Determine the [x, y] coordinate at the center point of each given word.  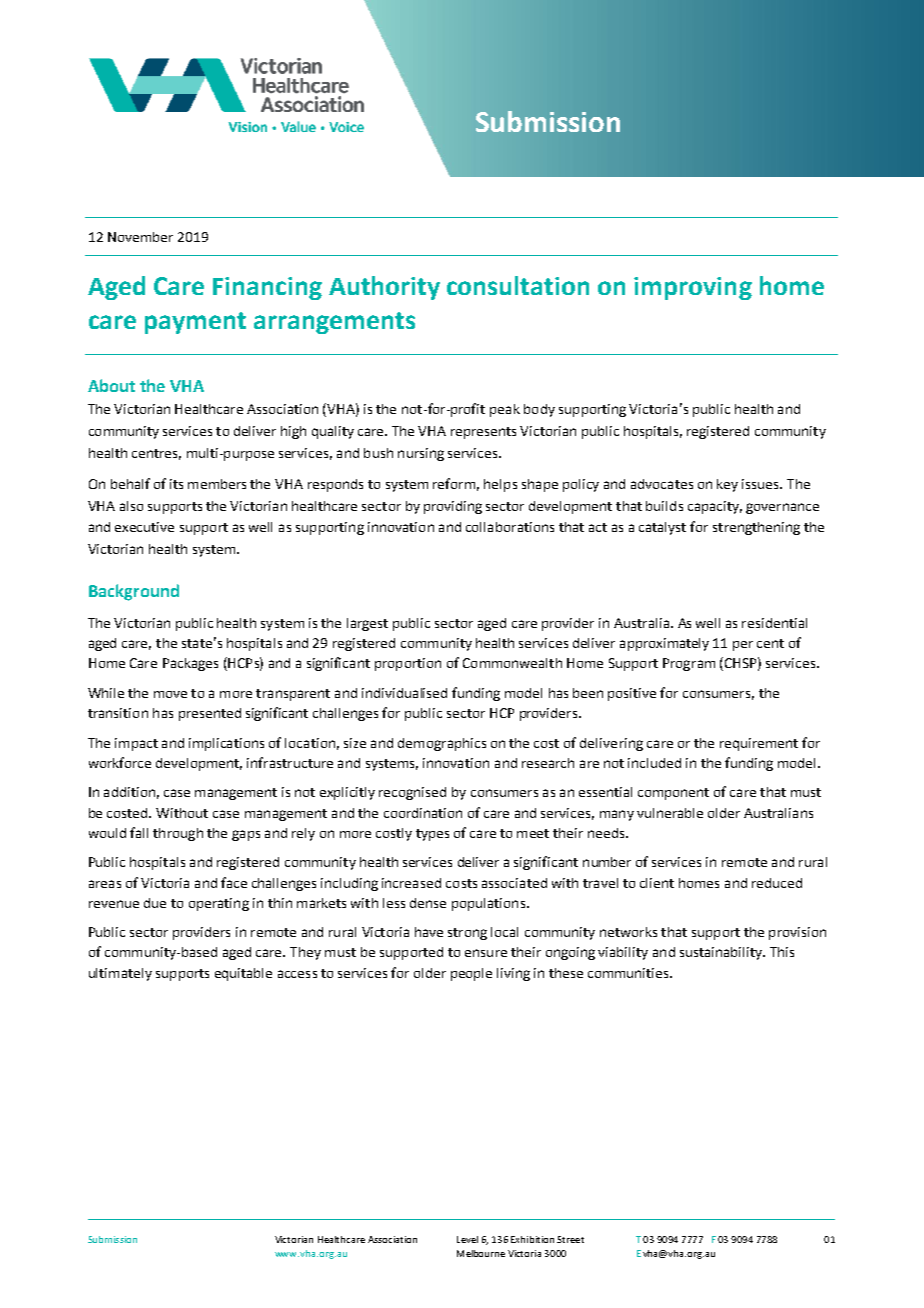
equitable [243, 974]
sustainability [722, 953]
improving [693, 288]
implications [226, 744]
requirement [759, 744]
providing [453, 507]
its [176, 484]
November [140, 237]
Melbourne [481, 1253]
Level [467, 1239]
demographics [442, 744]
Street [570, 1239]
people [471, 974]
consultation [518, 285]
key [727, 485]
